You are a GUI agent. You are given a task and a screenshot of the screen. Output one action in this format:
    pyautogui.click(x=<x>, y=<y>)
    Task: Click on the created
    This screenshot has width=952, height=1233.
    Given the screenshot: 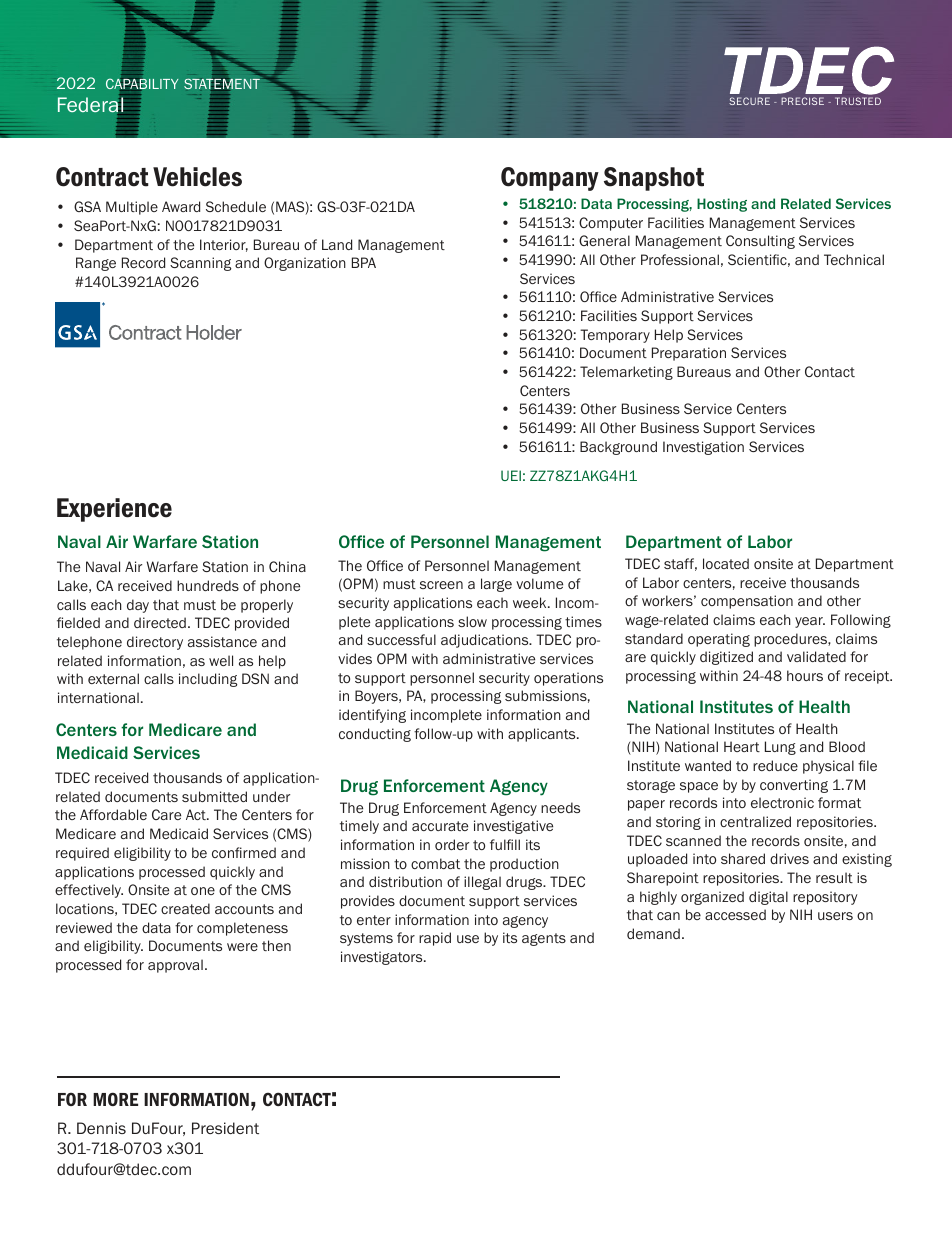 What is the action you would take?
    pyautogui.click(x=185, y=908)
